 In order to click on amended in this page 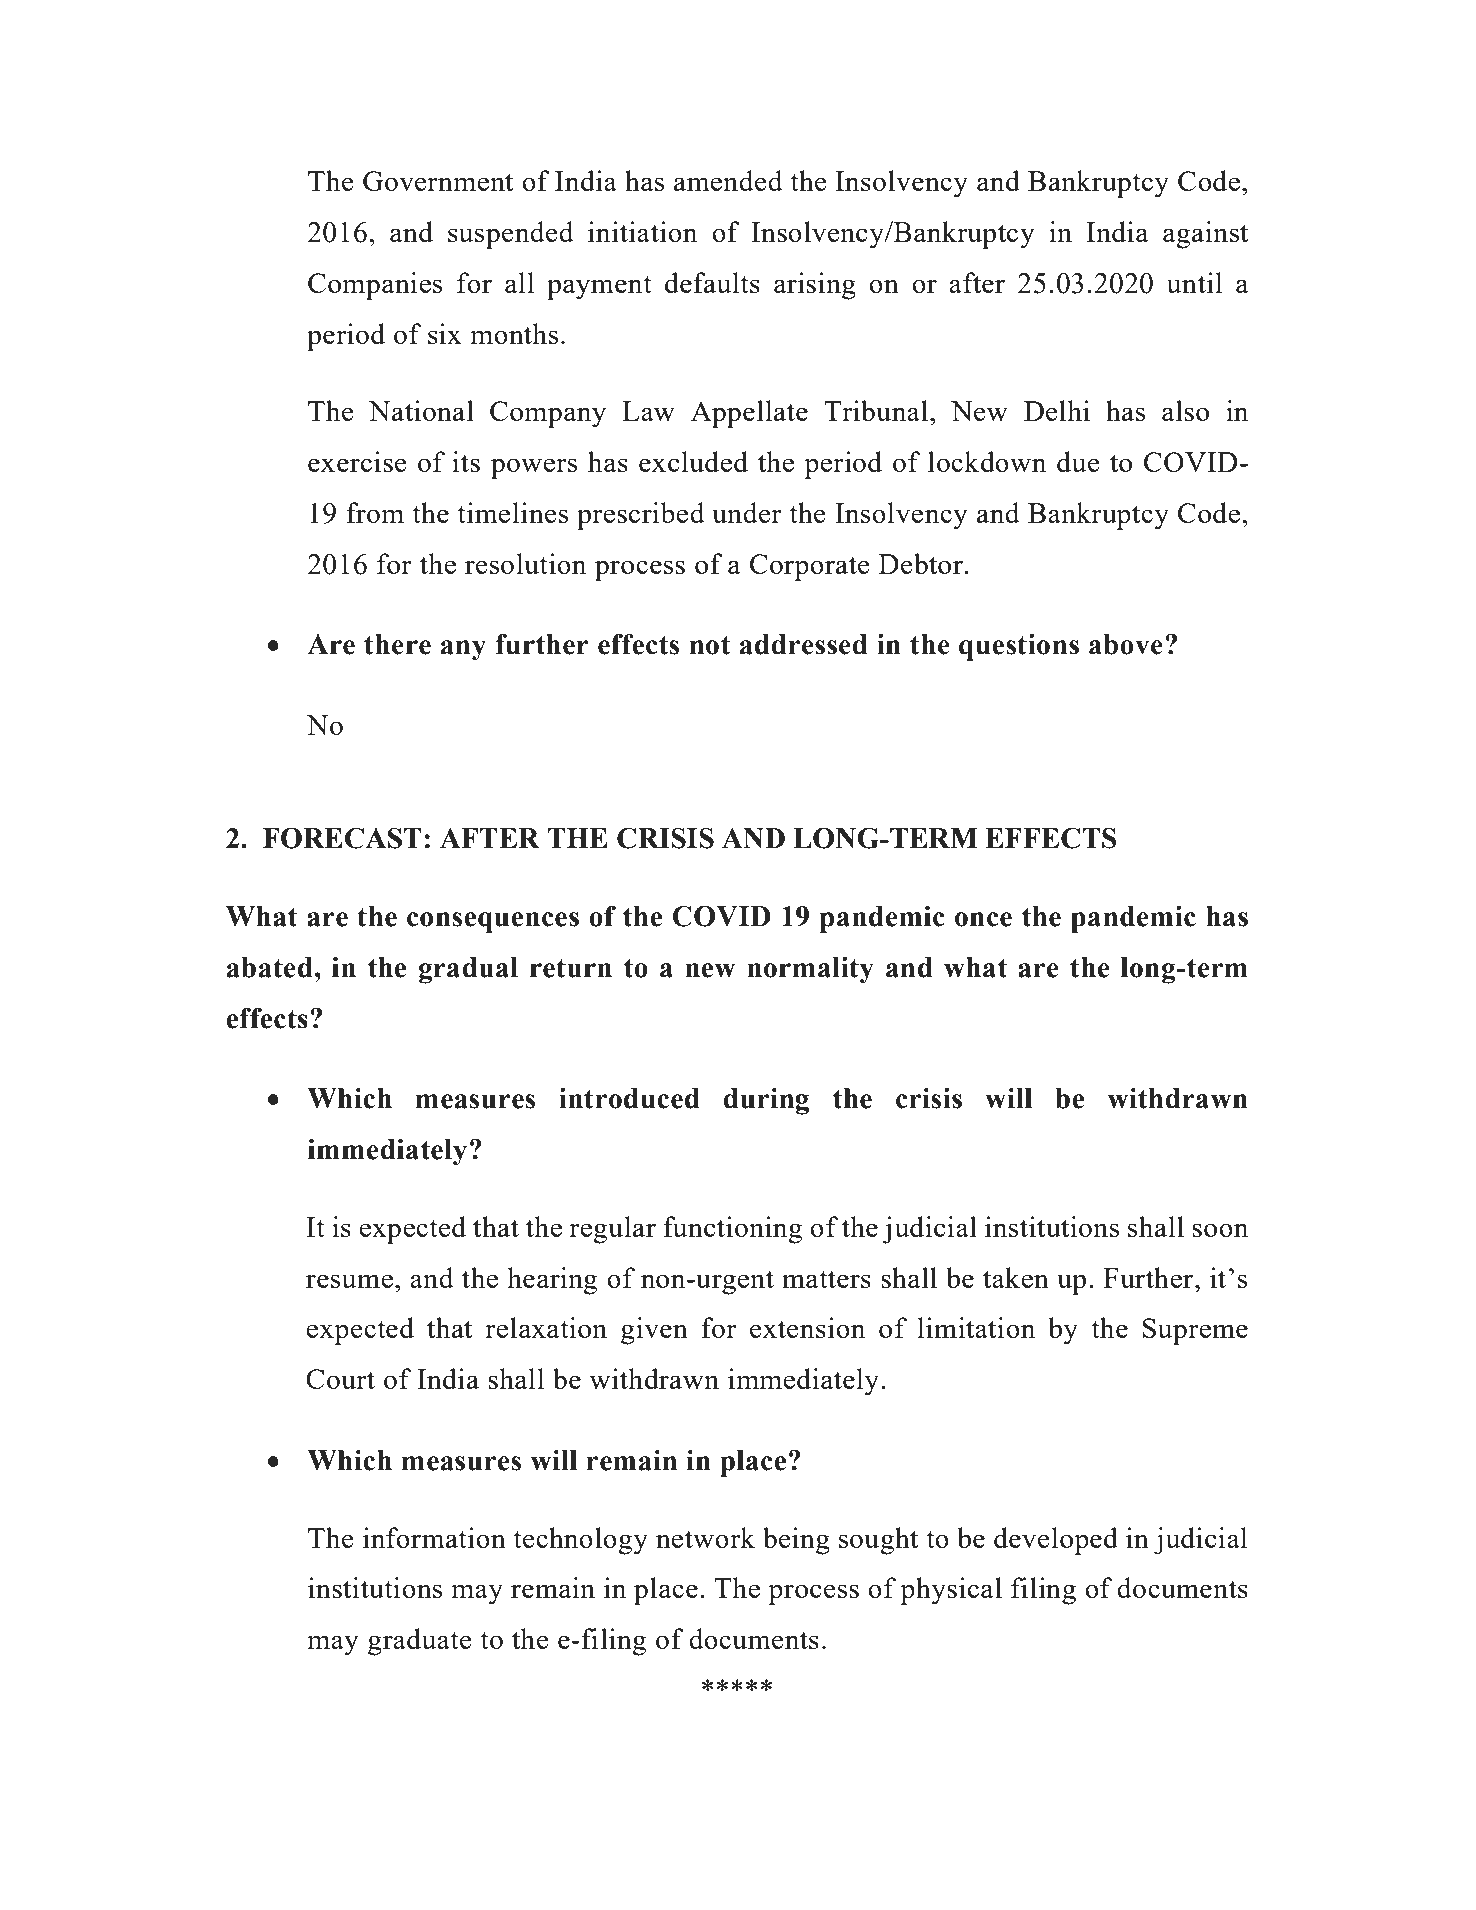, I will do `click(728, 180)`.
